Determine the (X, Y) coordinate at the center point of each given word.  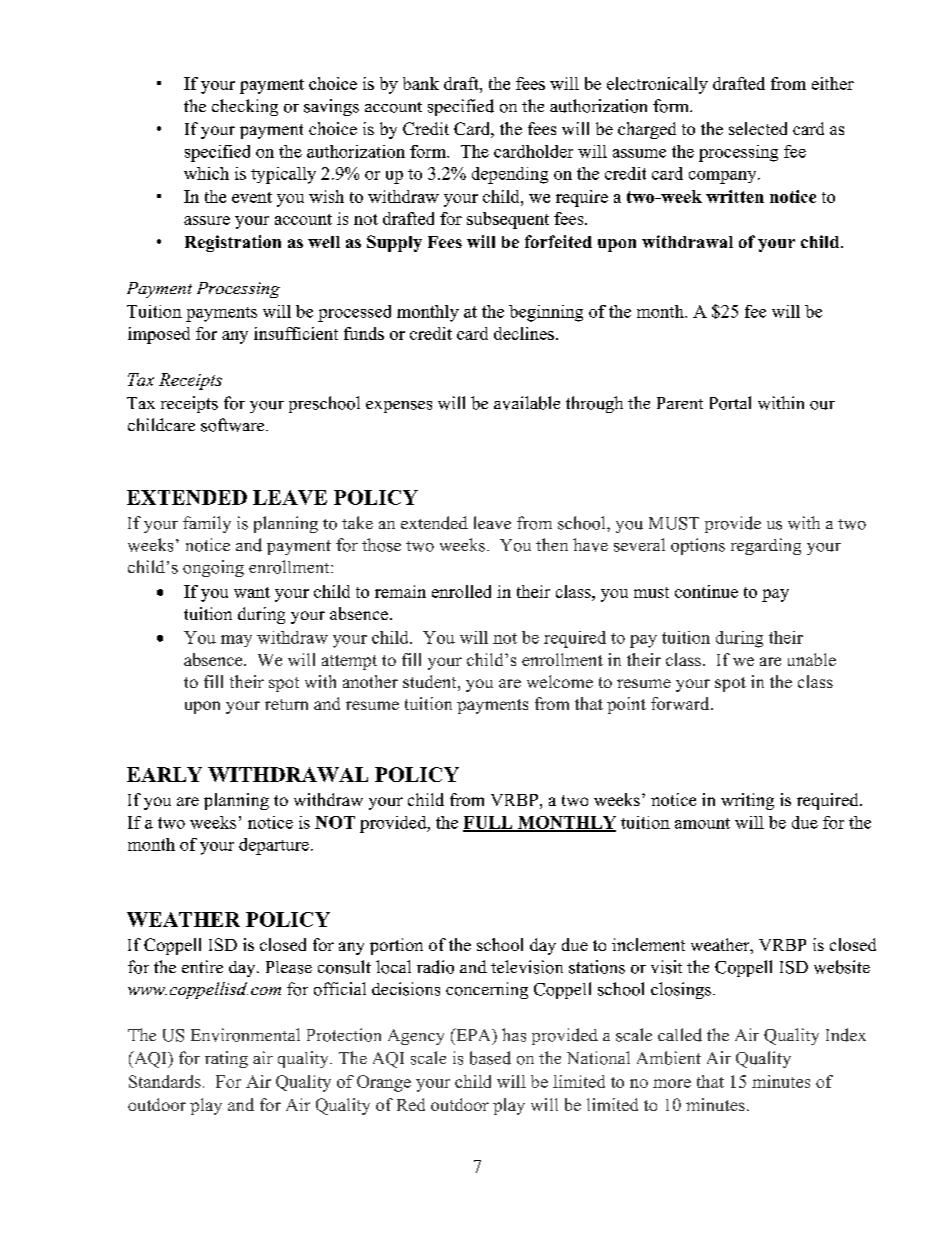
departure (274, 846)
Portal (730, 403)
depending (510, 175)
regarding (766, 546)
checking (245, 107)
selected (758, 128)
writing (747, 801)
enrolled (461, 591)
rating (226, 1059)
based (490, 1058)
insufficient (296, 333)
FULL (489, 823)
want (252, 592)
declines (524, 333)
